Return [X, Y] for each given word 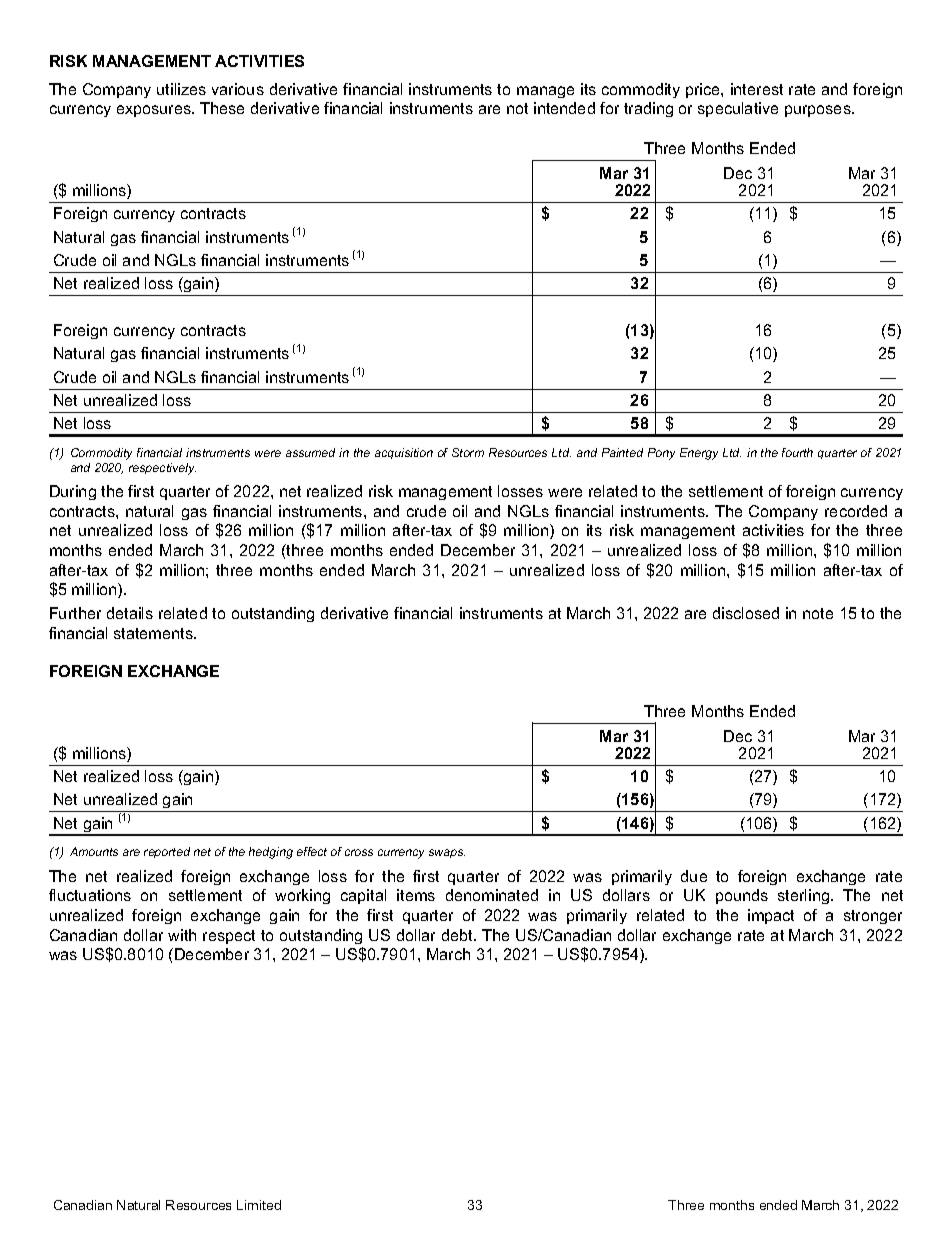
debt [458, 935]
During [73, 492]
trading [648, 109]
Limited [259, 1205]
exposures [155, 111]
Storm [468, 452]
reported [167, 852]
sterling [805, 896]
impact [771, 916]
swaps [447, 853]
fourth [797, 452]
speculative [738, 109]
